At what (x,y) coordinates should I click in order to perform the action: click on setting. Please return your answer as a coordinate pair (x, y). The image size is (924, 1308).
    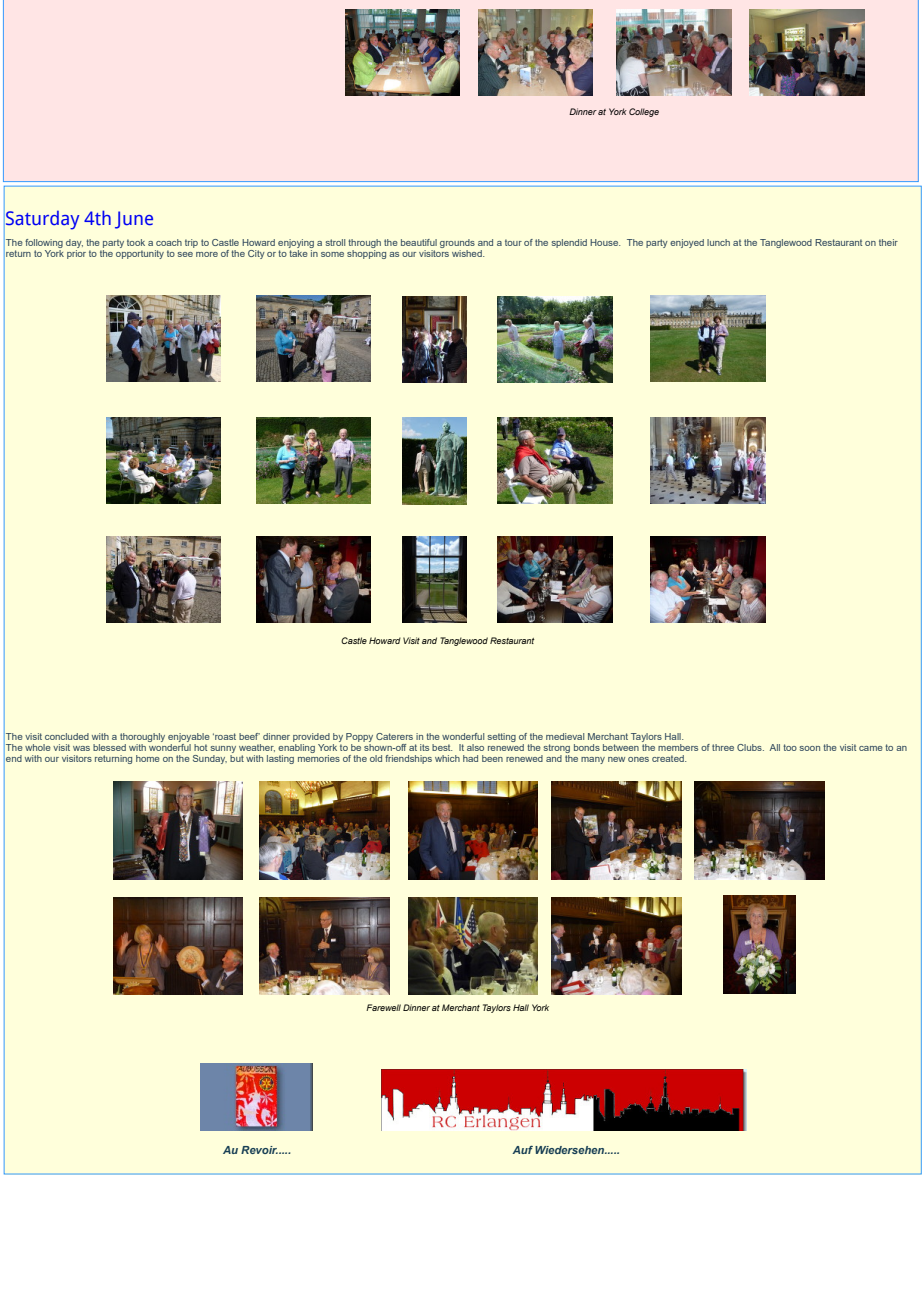
    Looking at the image, I should click on (502, 737).
